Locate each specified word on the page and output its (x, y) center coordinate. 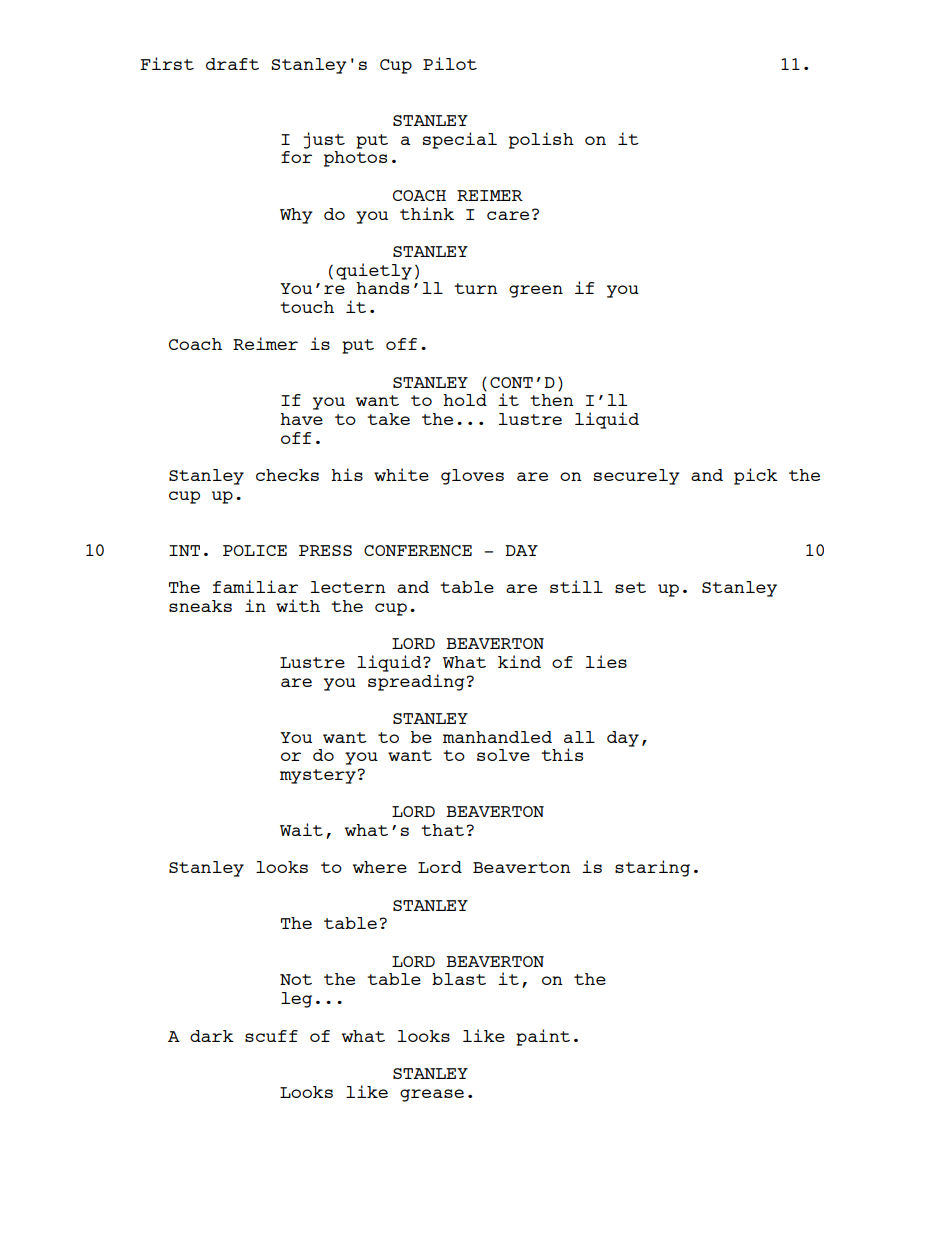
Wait (301, 829)
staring (652, 868)
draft (232, 64)
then (552, 400)
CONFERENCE (418, 550)
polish (541, 140)
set (630, 587)
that (442, 830)
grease (432, 1095)
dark (212, 1036)
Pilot (450, 63)
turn (476, 288)
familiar (255, 586)
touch (307, 307)
